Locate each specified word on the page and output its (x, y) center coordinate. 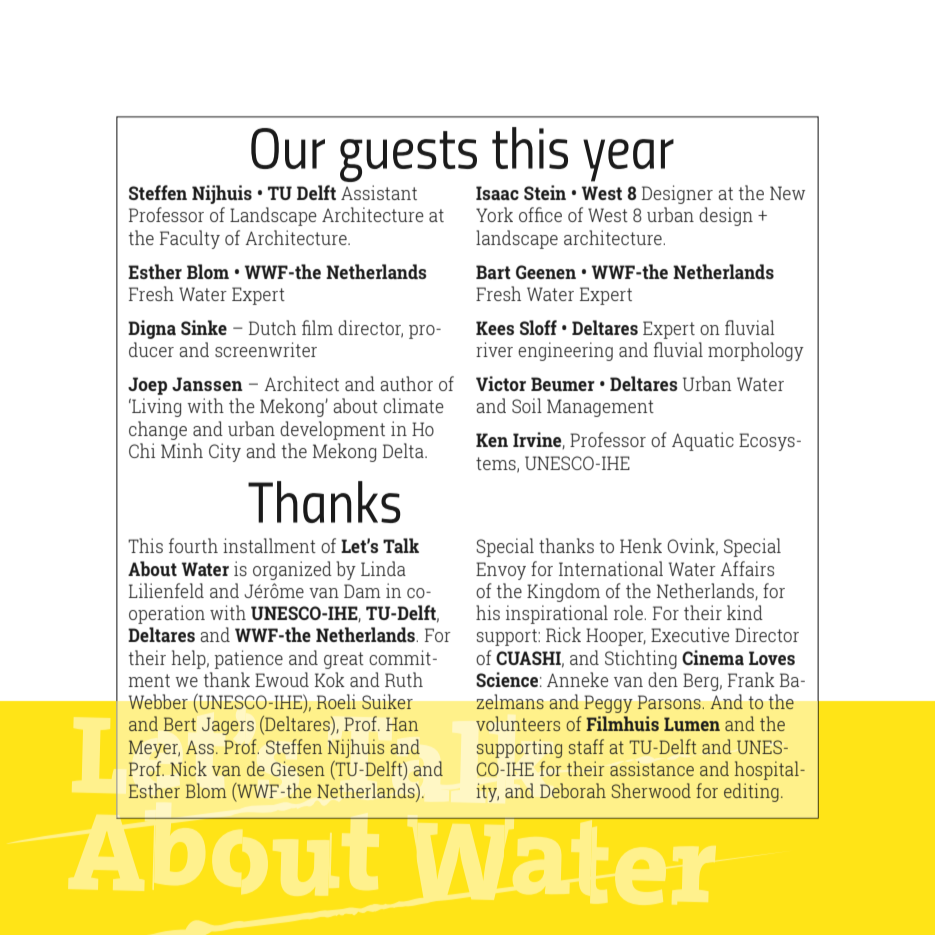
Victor (501, 383)
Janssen (207, 384)
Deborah (573, 790)
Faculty (190, 239)
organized (292, 570)
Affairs (747, 568)
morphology (756, 351)
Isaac (497, 193)
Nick (188, 768)
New (787, 193)
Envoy (501, 571)
